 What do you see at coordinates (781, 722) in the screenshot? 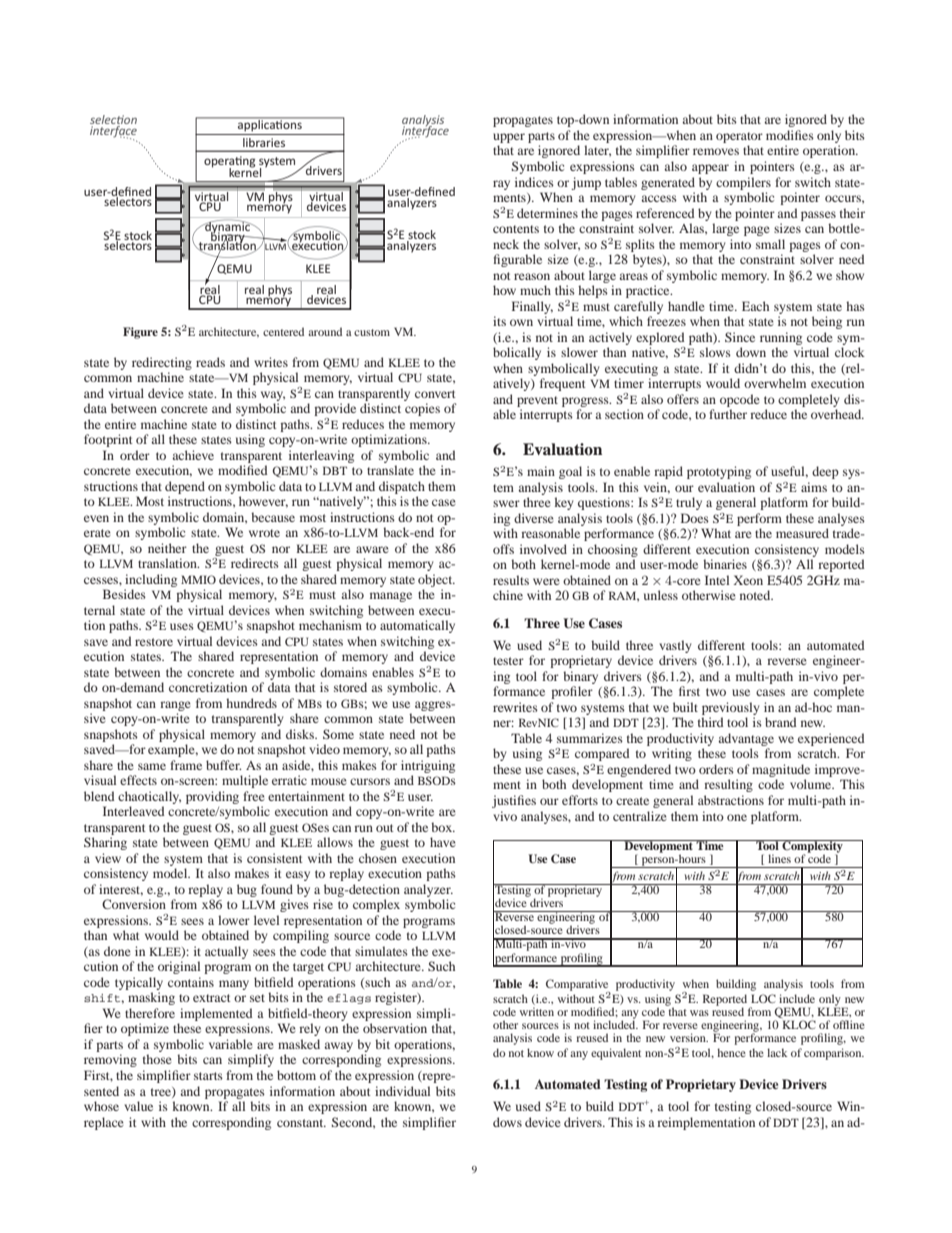
I see `brand` at bounding box center [781, 722].
